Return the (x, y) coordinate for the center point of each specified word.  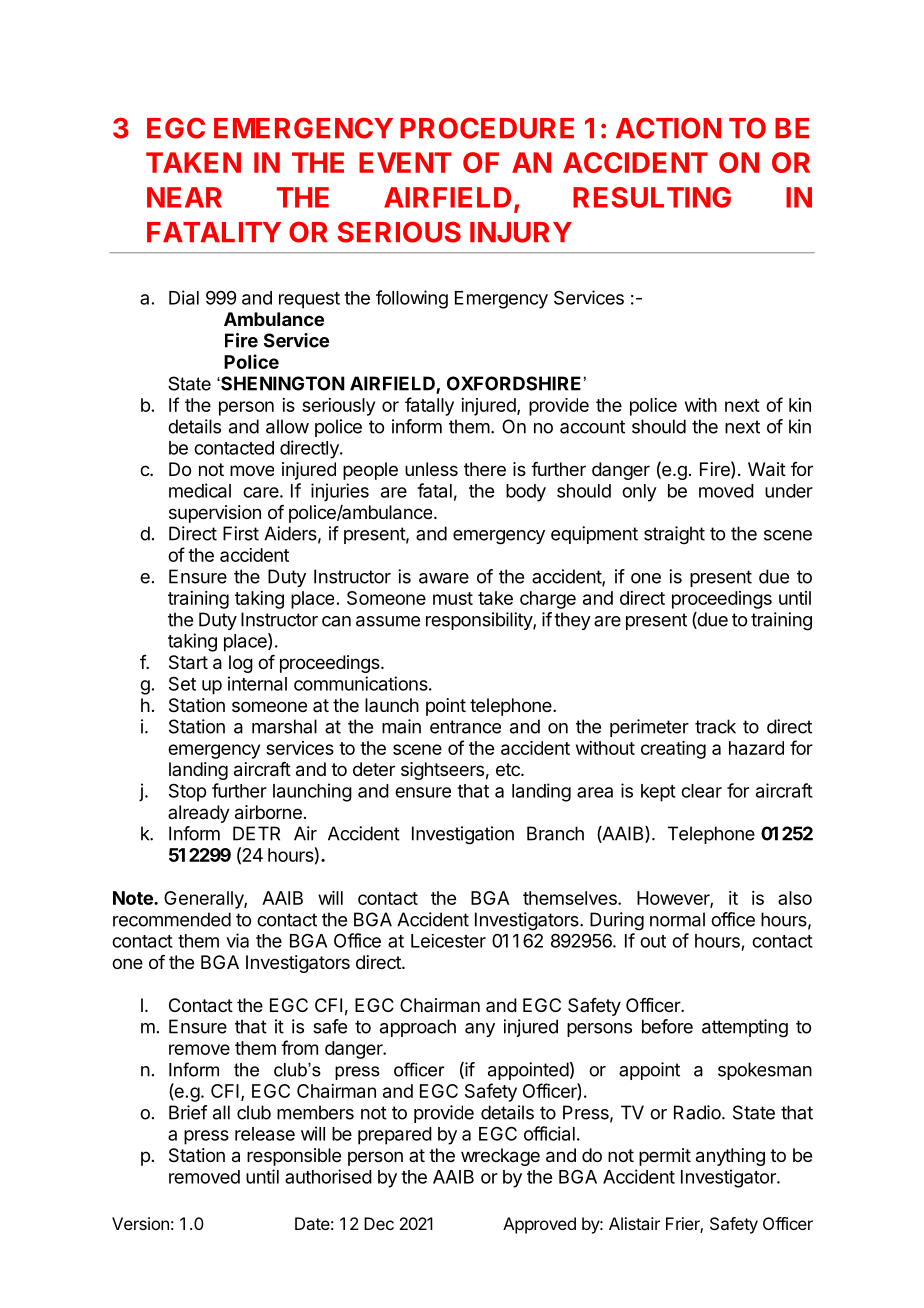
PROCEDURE (487, 128)
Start (188, 662)
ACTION (668, 128)
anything (730, 1157)
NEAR (184, 197)
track (715, 726)
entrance (465, 727)
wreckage (500, 1157)
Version (140, 1223)
